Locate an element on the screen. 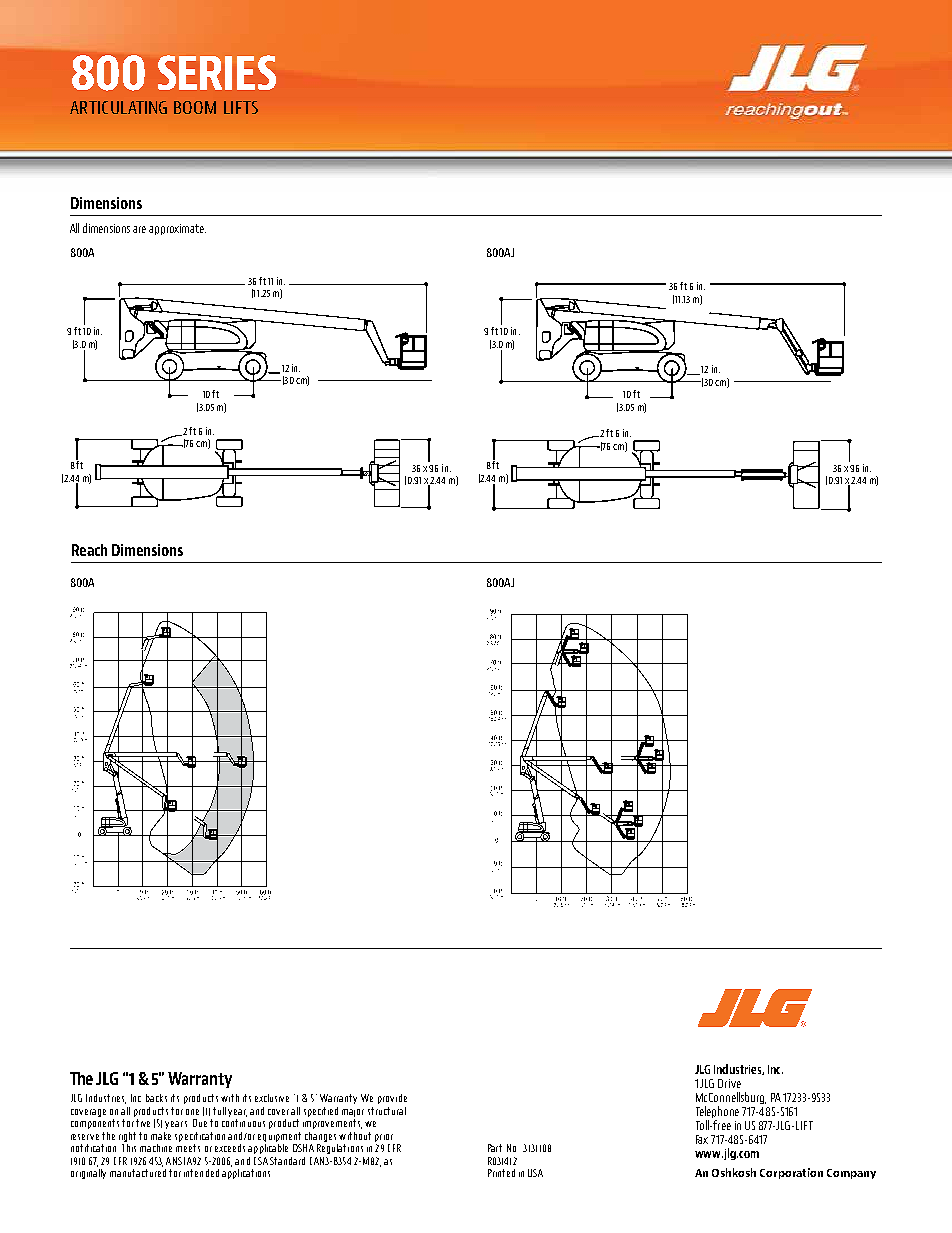 The width and height of the screenshot is (952, 1233). BOOM is located at coordinates (195, 107).
